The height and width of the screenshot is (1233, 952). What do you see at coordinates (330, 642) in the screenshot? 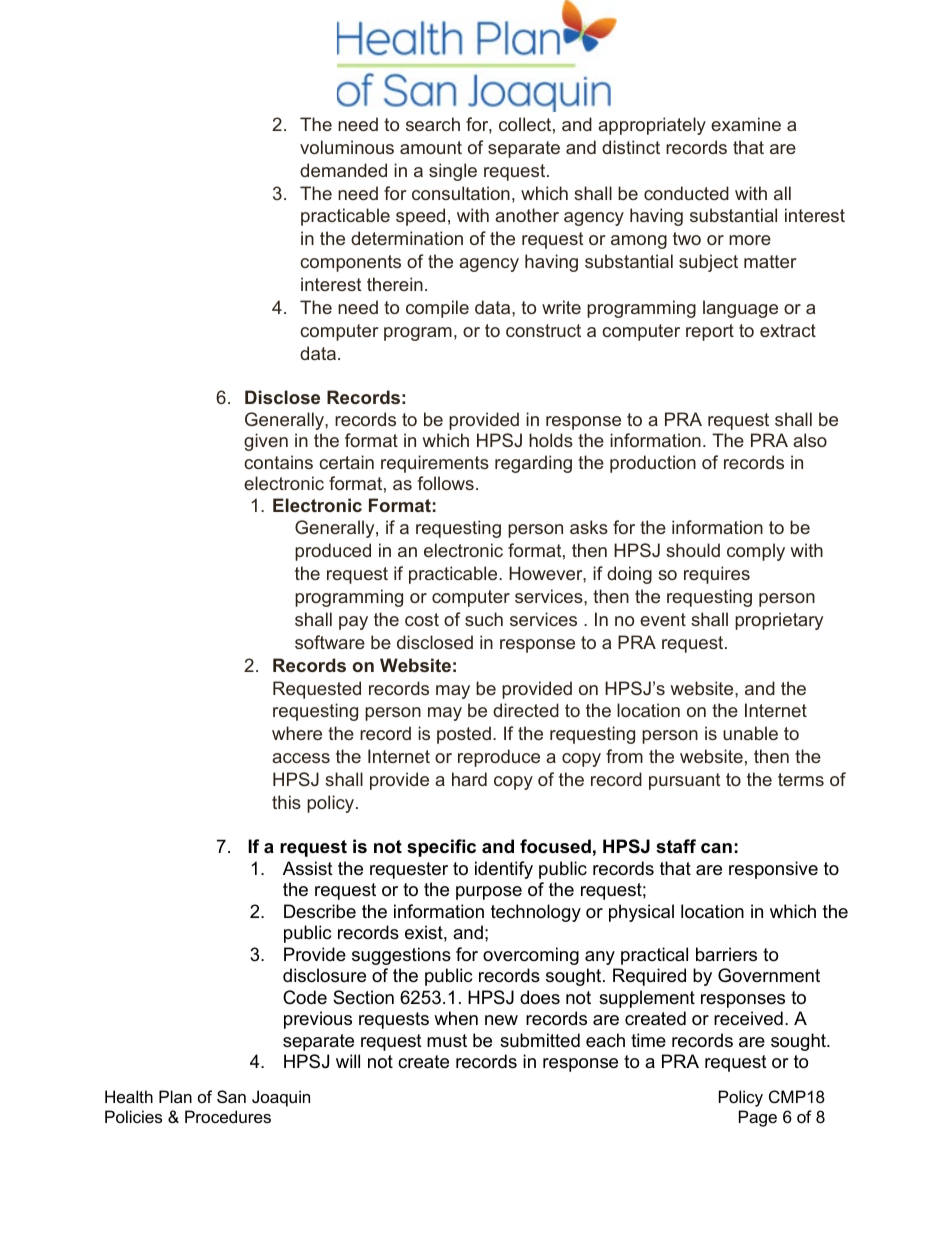
I see `software` at bounding box center [330, 642].
